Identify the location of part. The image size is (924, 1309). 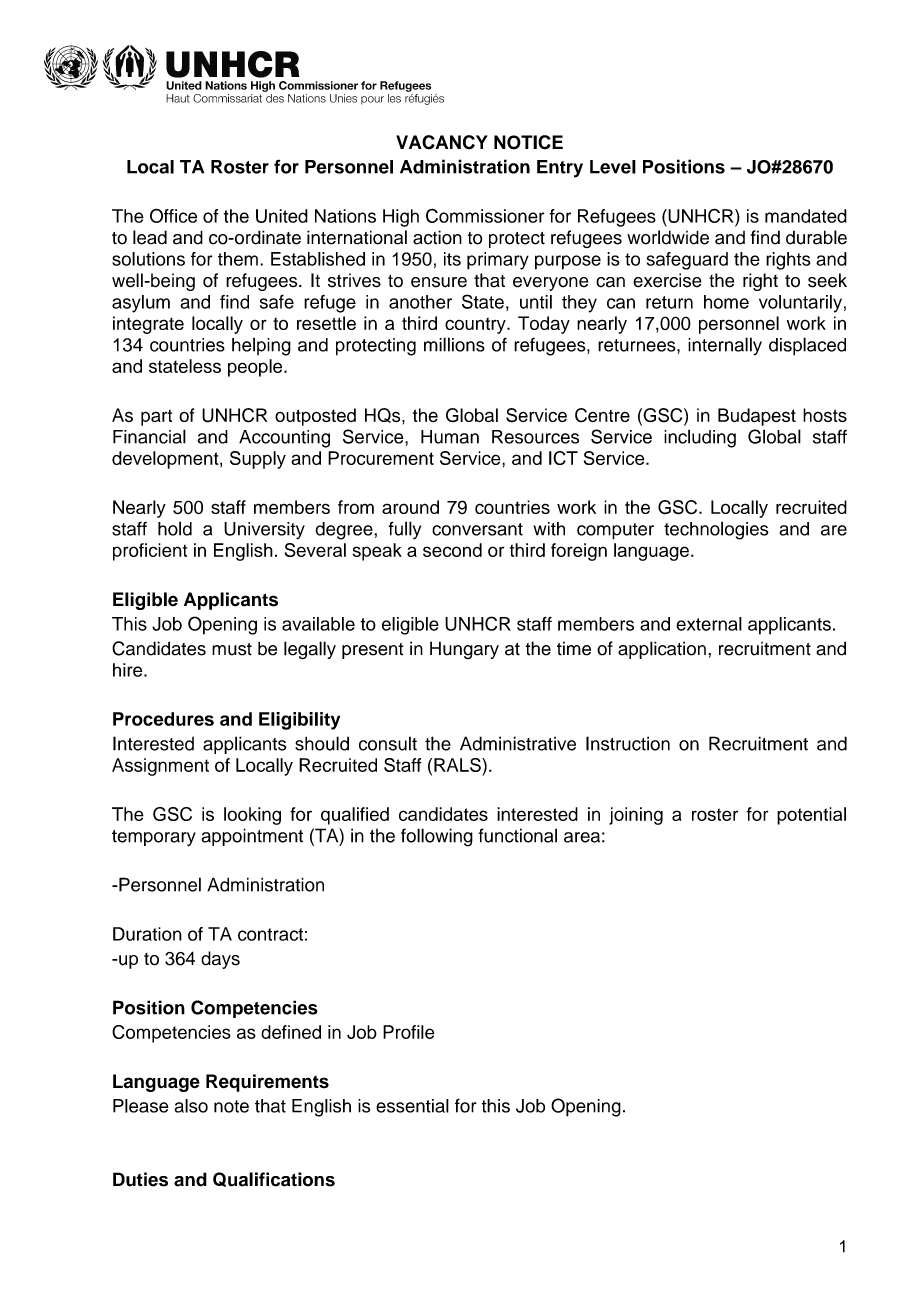
(156, 417).
